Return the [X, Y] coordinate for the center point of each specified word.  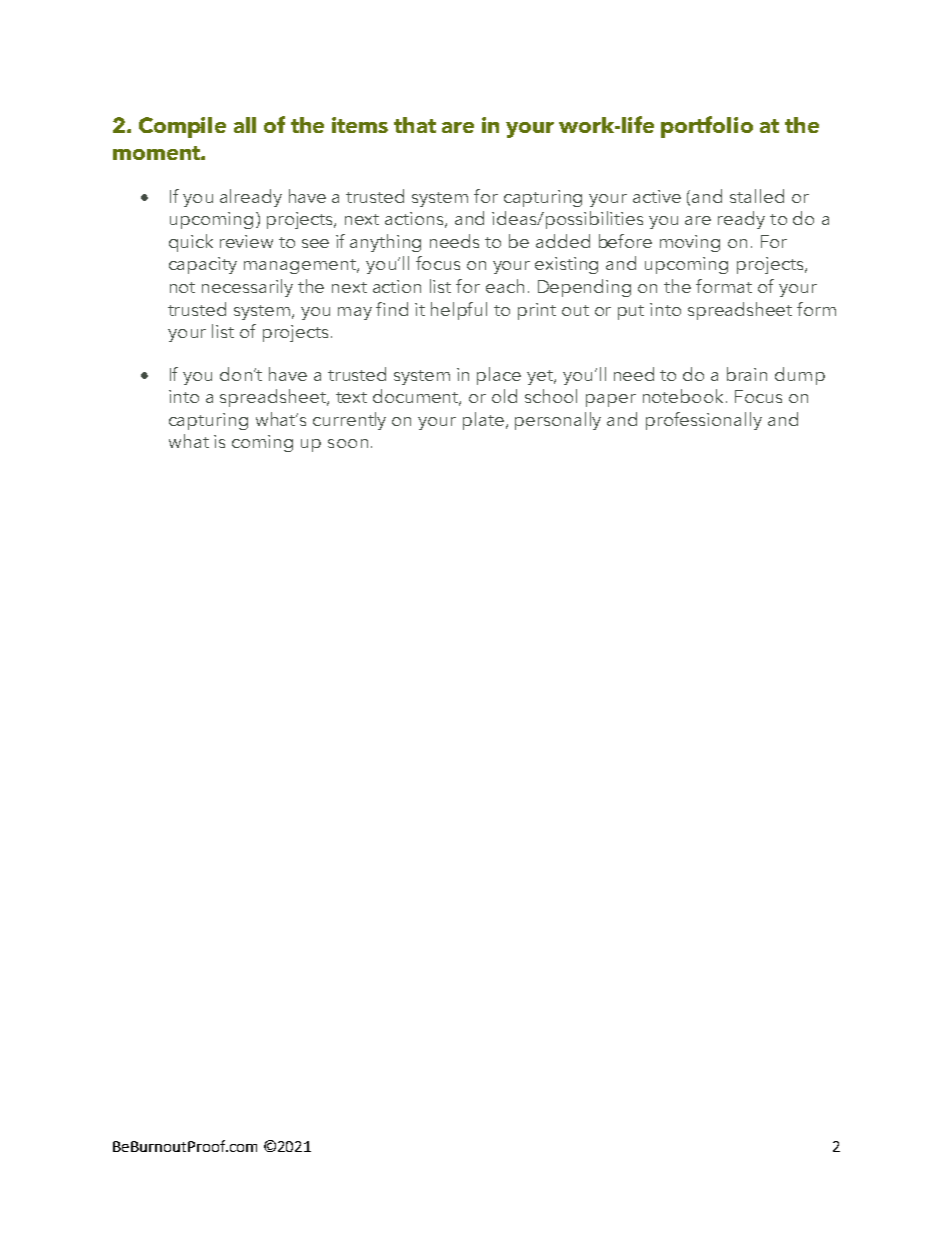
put [631, 312]
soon [348, 443]
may [355, 313]
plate [483, 421]
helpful [459, 311]
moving [690, 243]
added [563, 241]
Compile [182, 127]
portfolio [707, 127]
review [246, 241]
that [415, 125]
